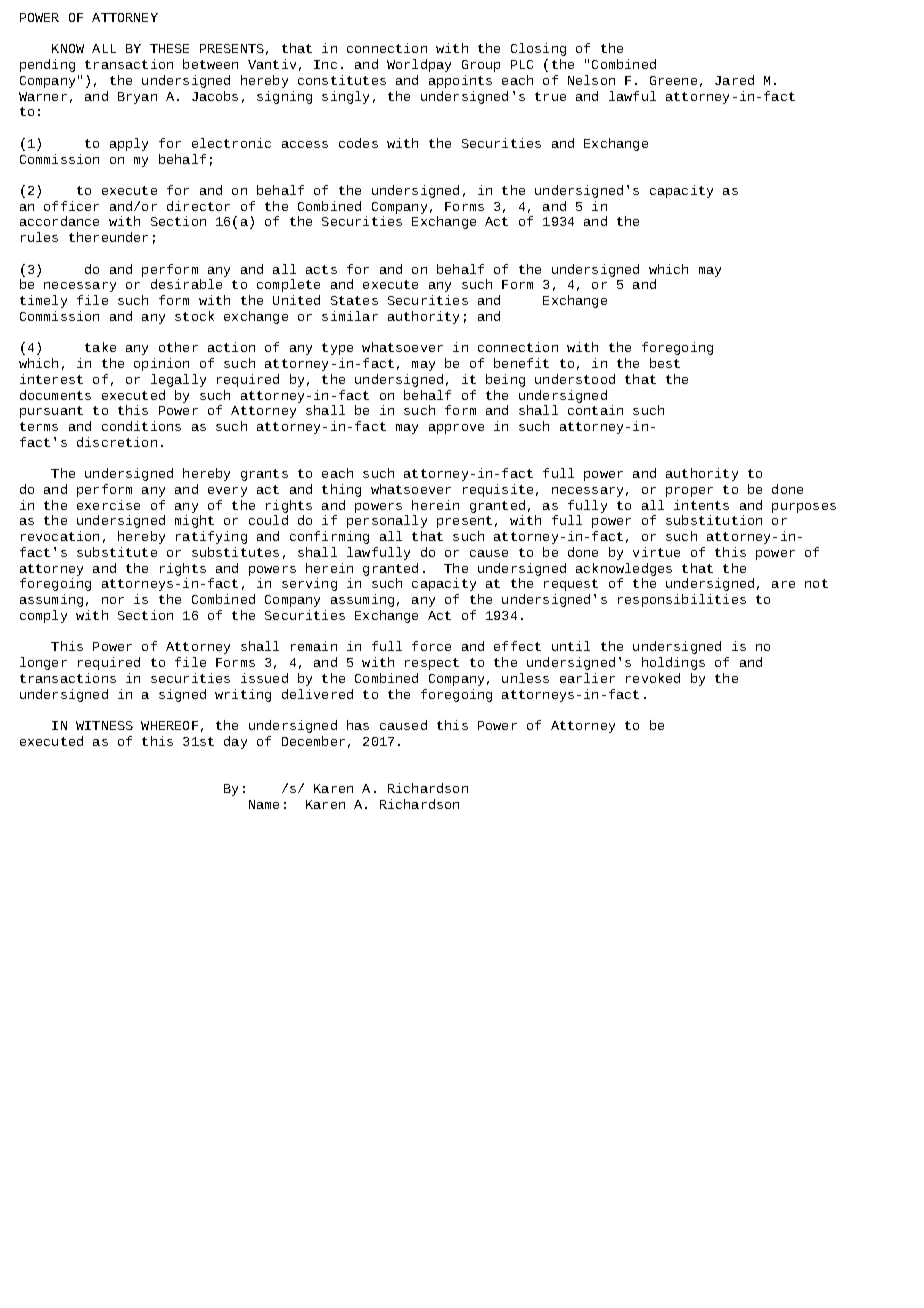 This screenshot has height=1308, width=924. I want to click on Bryan, so click(137, 98).
